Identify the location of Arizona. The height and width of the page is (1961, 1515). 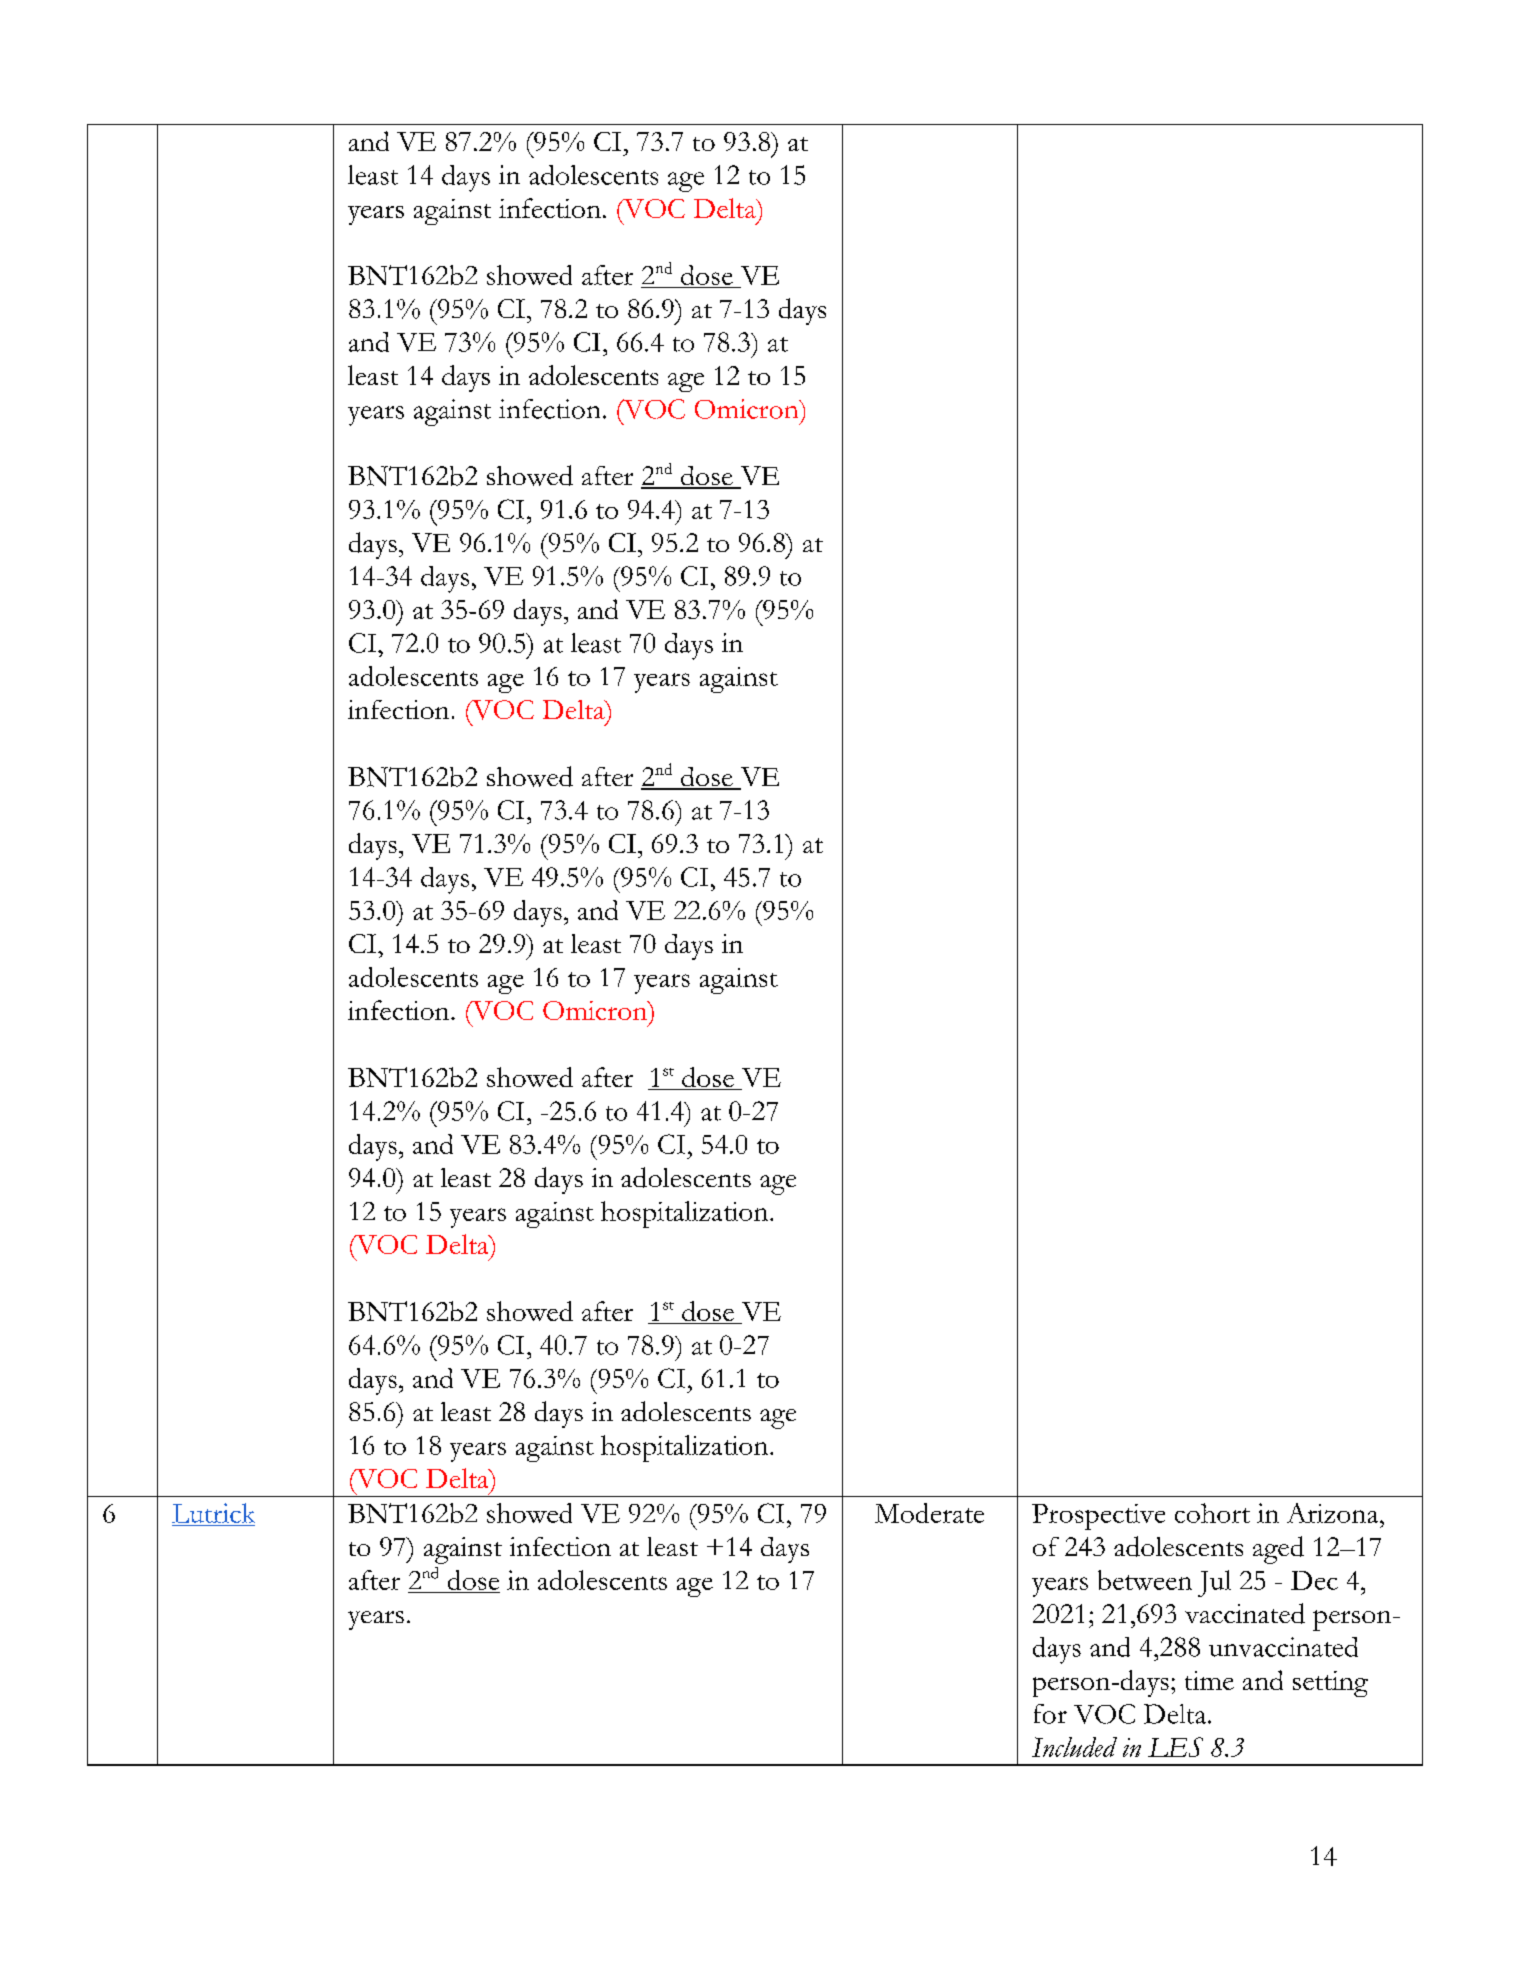
(1334, 1513).
